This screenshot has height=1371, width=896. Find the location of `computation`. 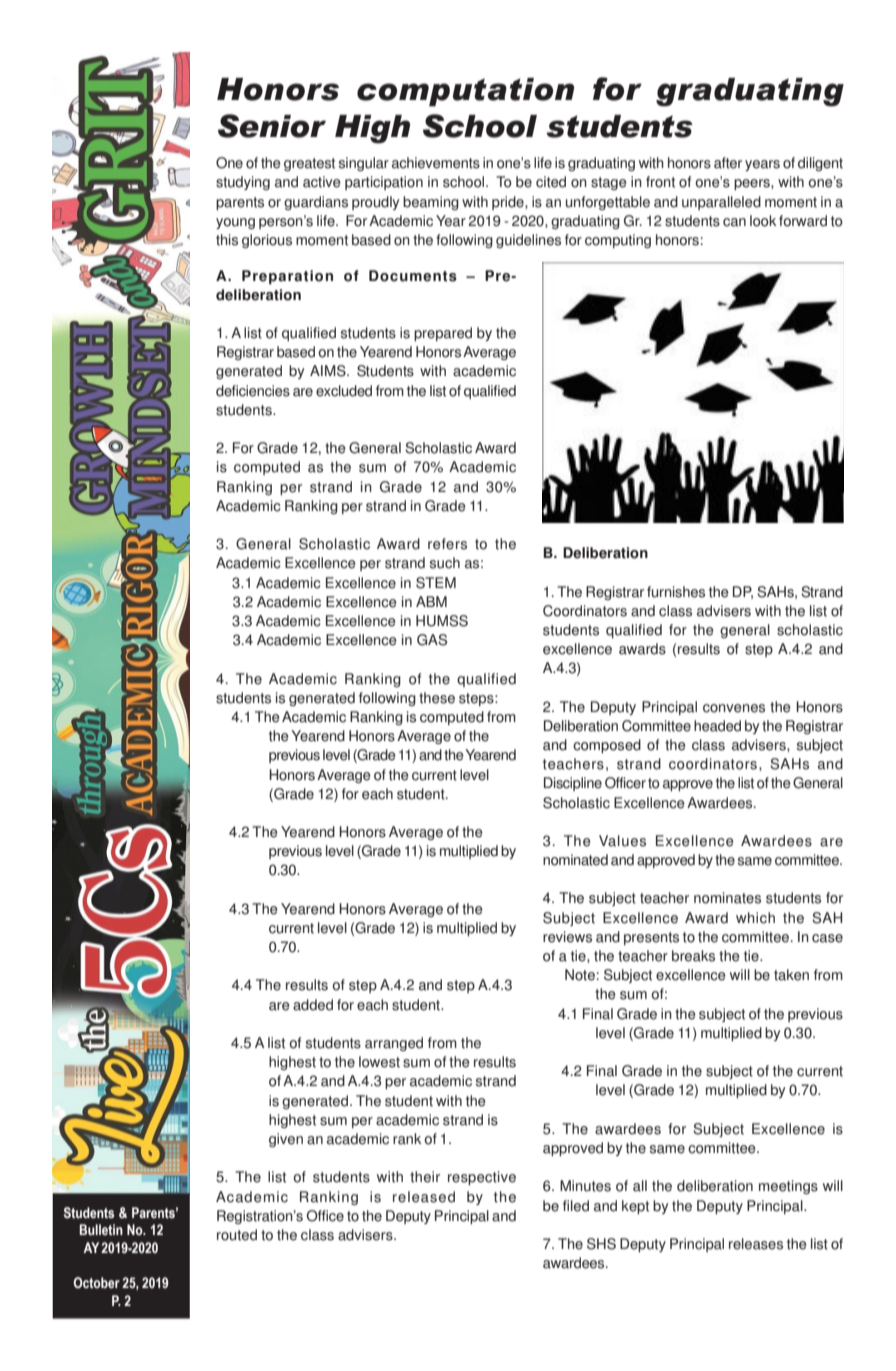

computation is located at coordinates (465, 92).
